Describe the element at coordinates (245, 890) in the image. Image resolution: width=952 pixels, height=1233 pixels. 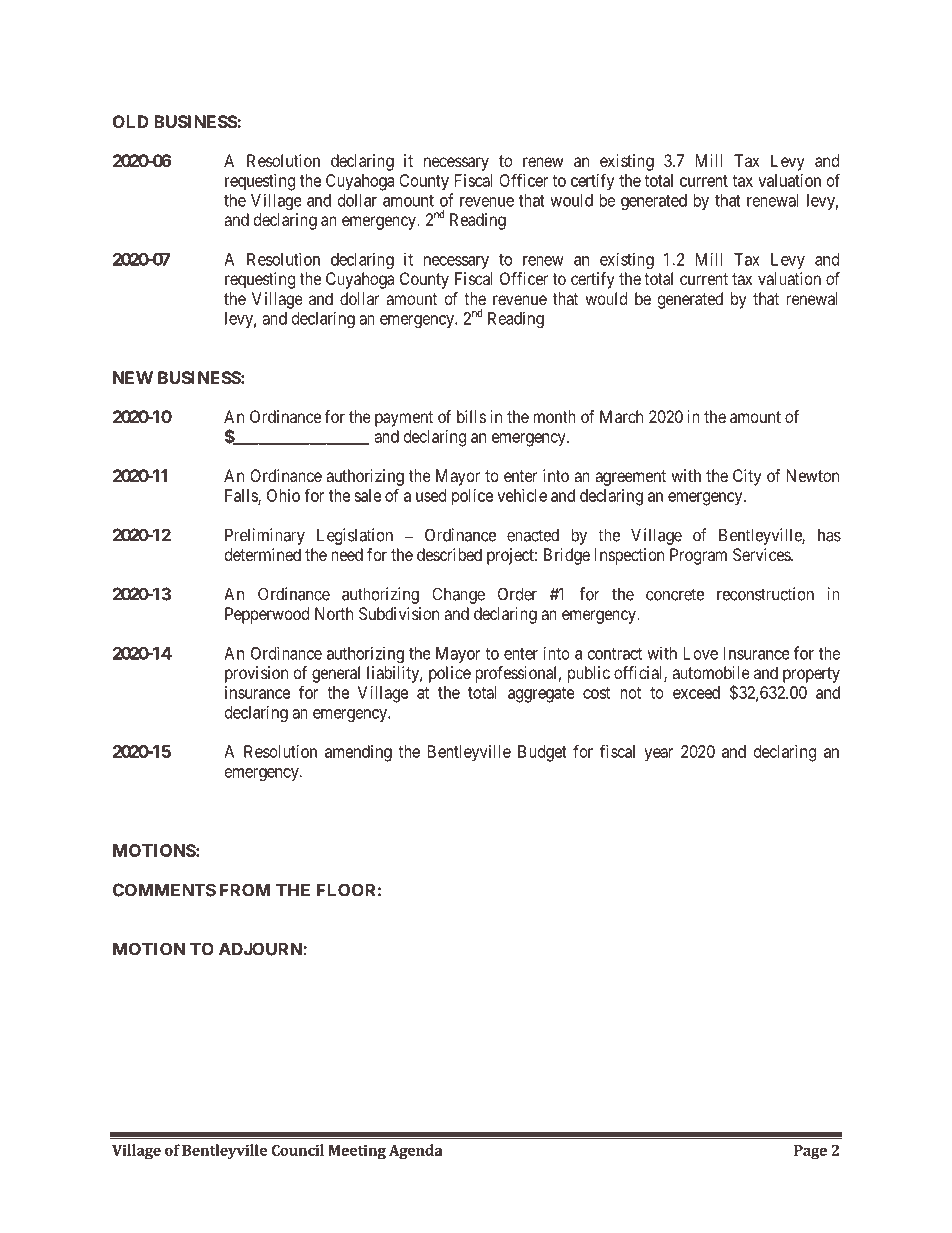
I see `FROM` at that location.
